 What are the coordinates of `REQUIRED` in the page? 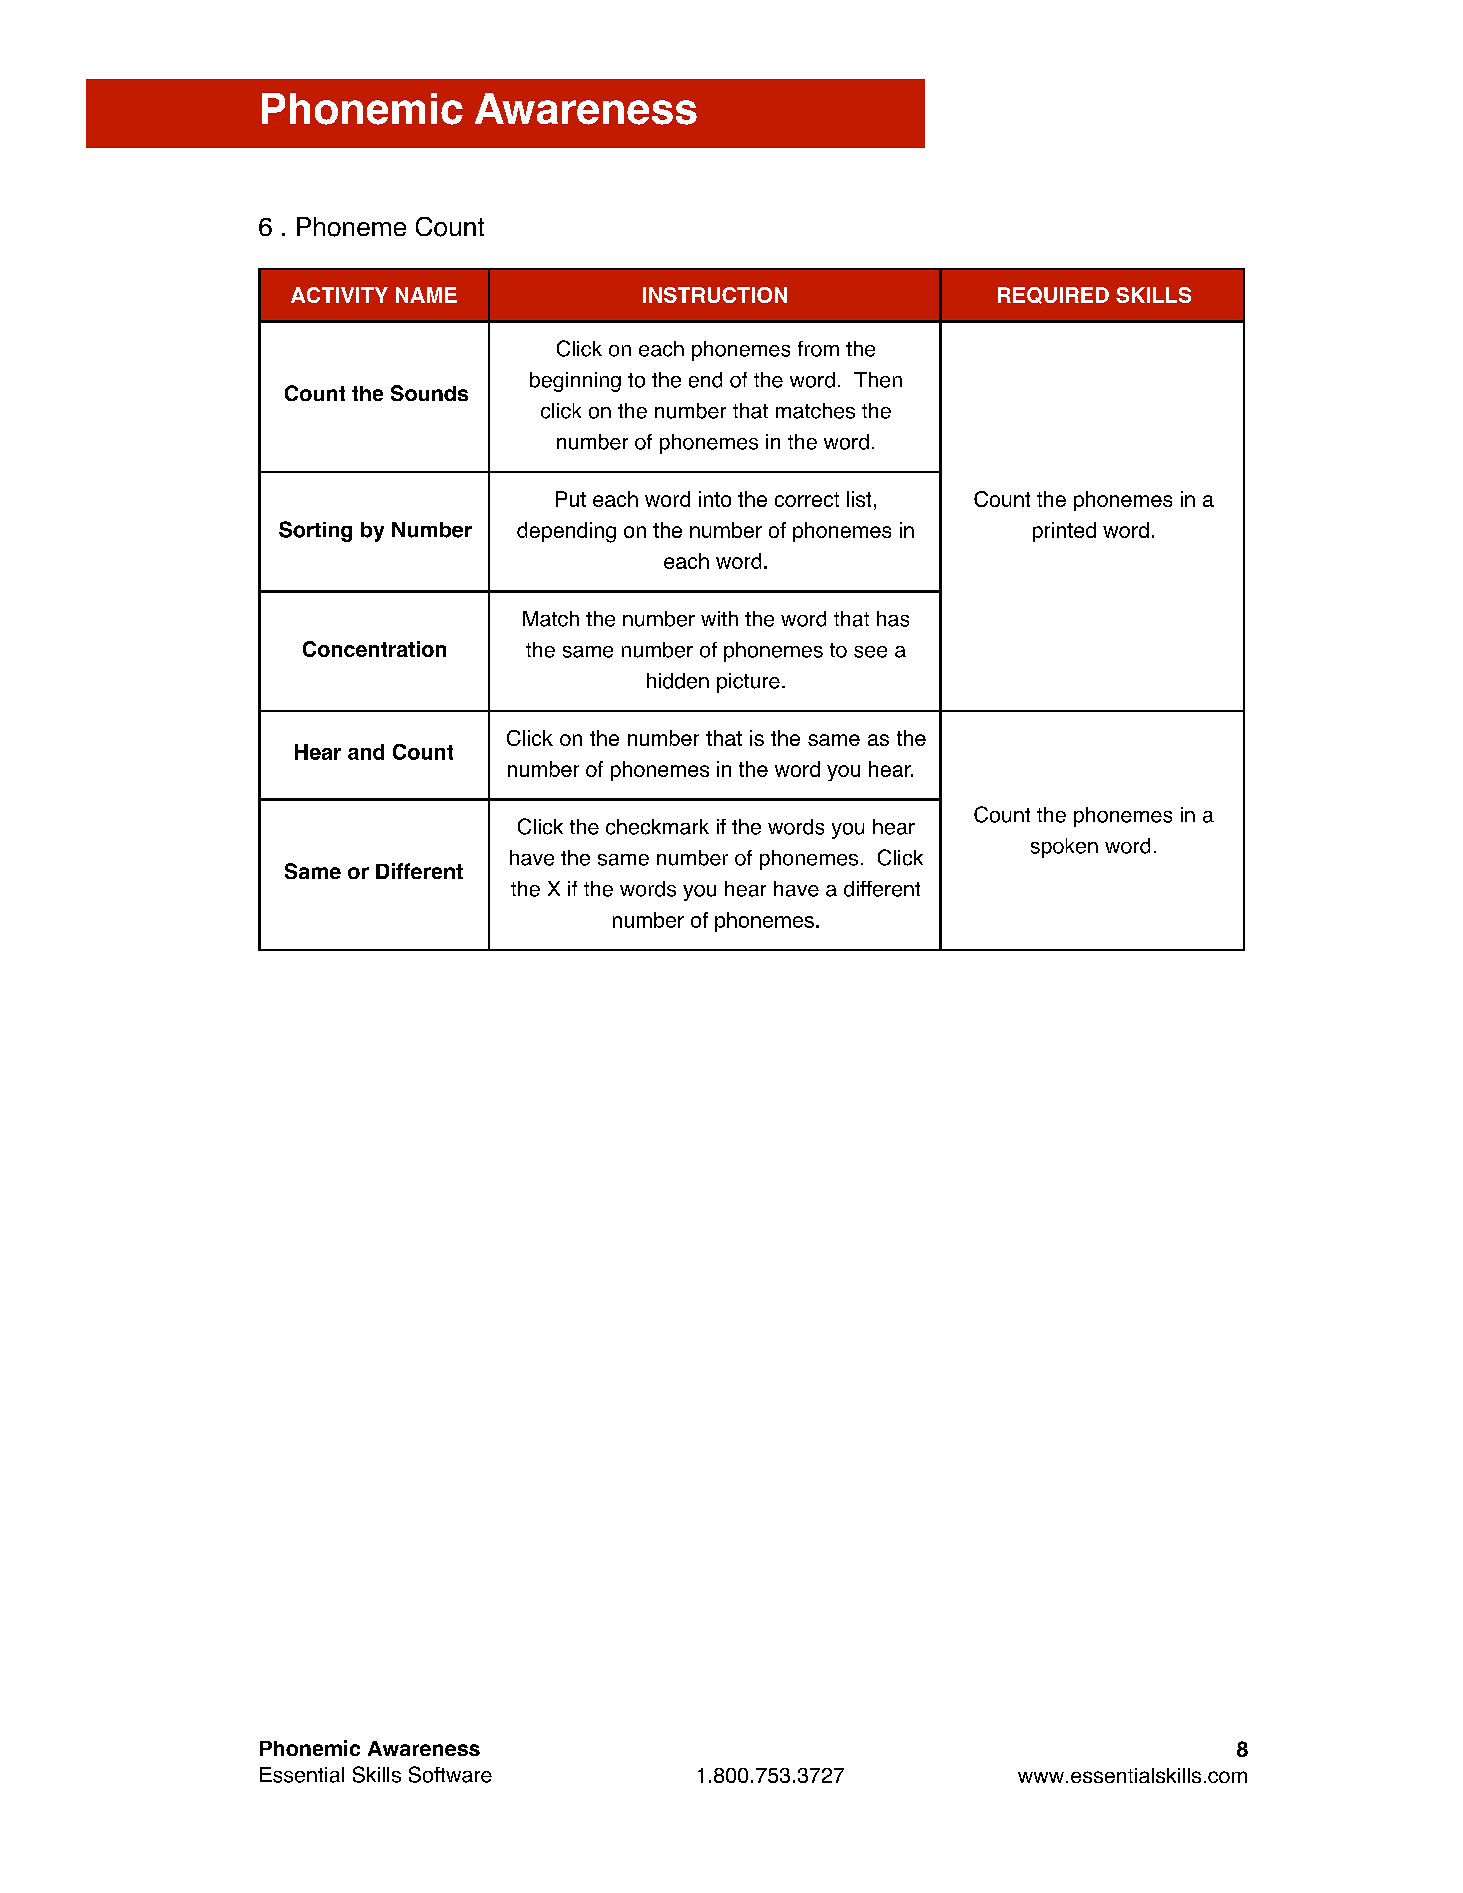 It's located at (1053, 295).
